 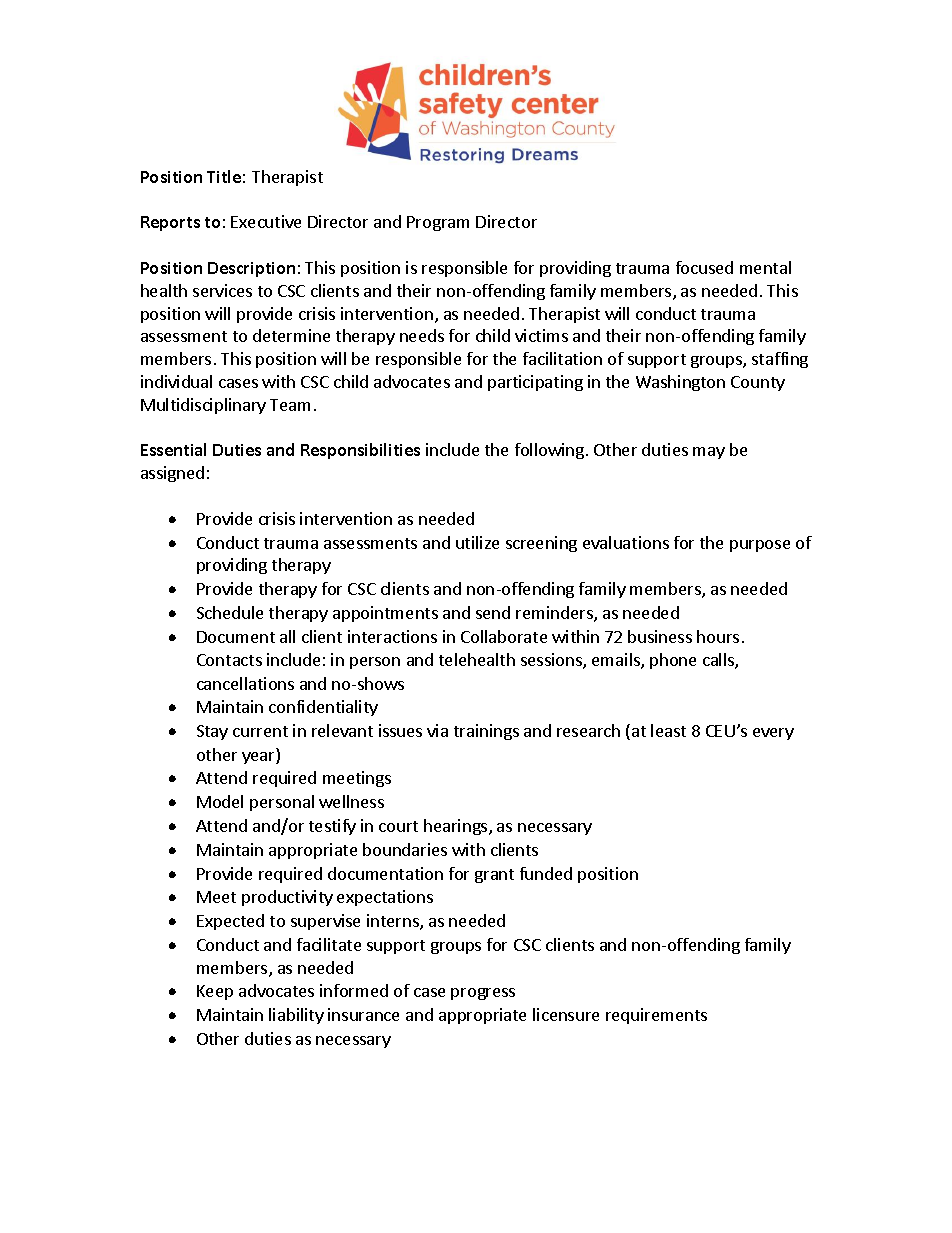 I want to click on focused, so click(x=704, y=267).
